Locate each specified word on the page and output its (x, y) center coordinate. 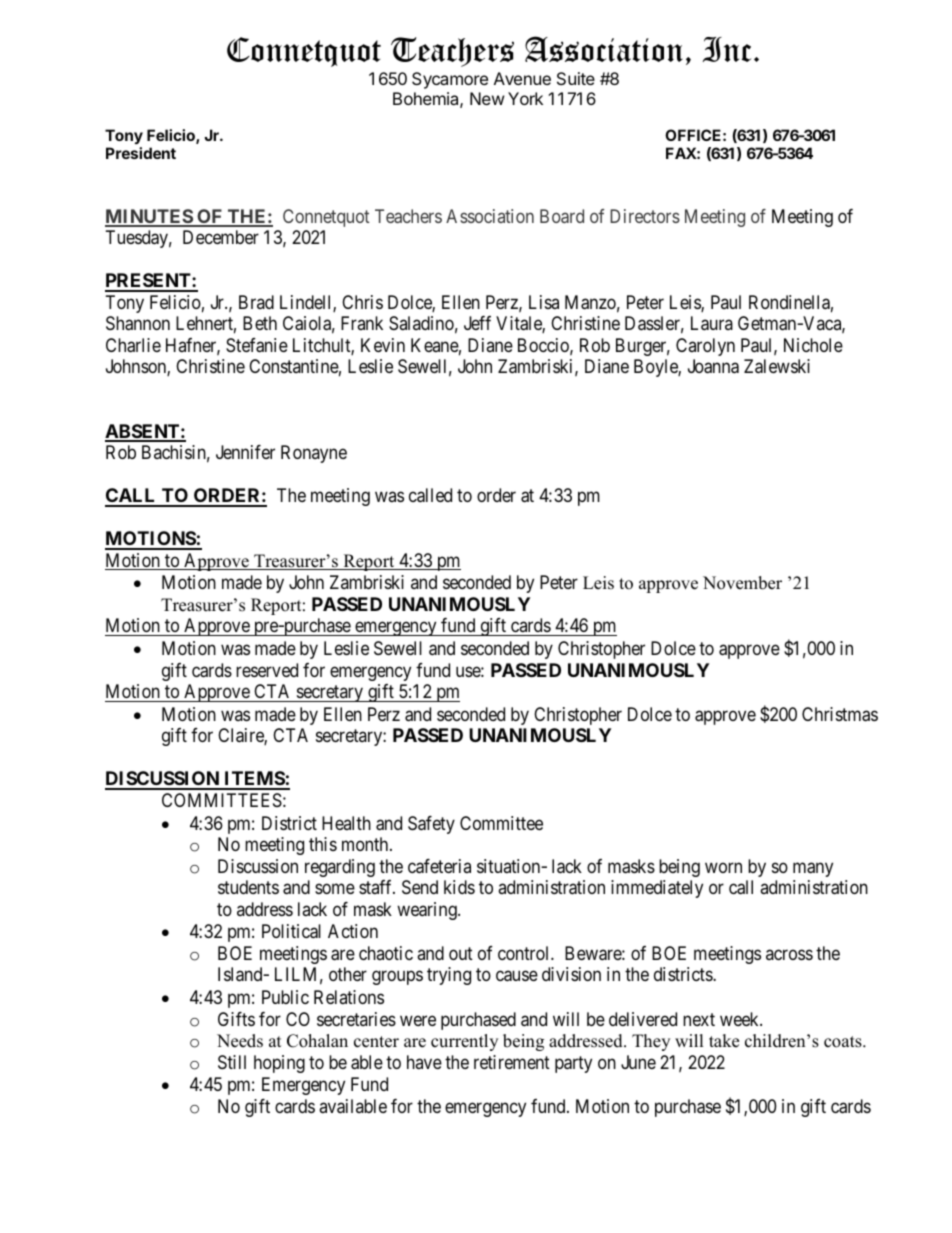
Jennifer (245, 452)
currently (464, 1042)
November (742, 583)
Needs (240, 1041)
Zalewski (777, 366)
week (740, 1019)
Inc (726, 49)
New (487, 98)
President (141, 153)
